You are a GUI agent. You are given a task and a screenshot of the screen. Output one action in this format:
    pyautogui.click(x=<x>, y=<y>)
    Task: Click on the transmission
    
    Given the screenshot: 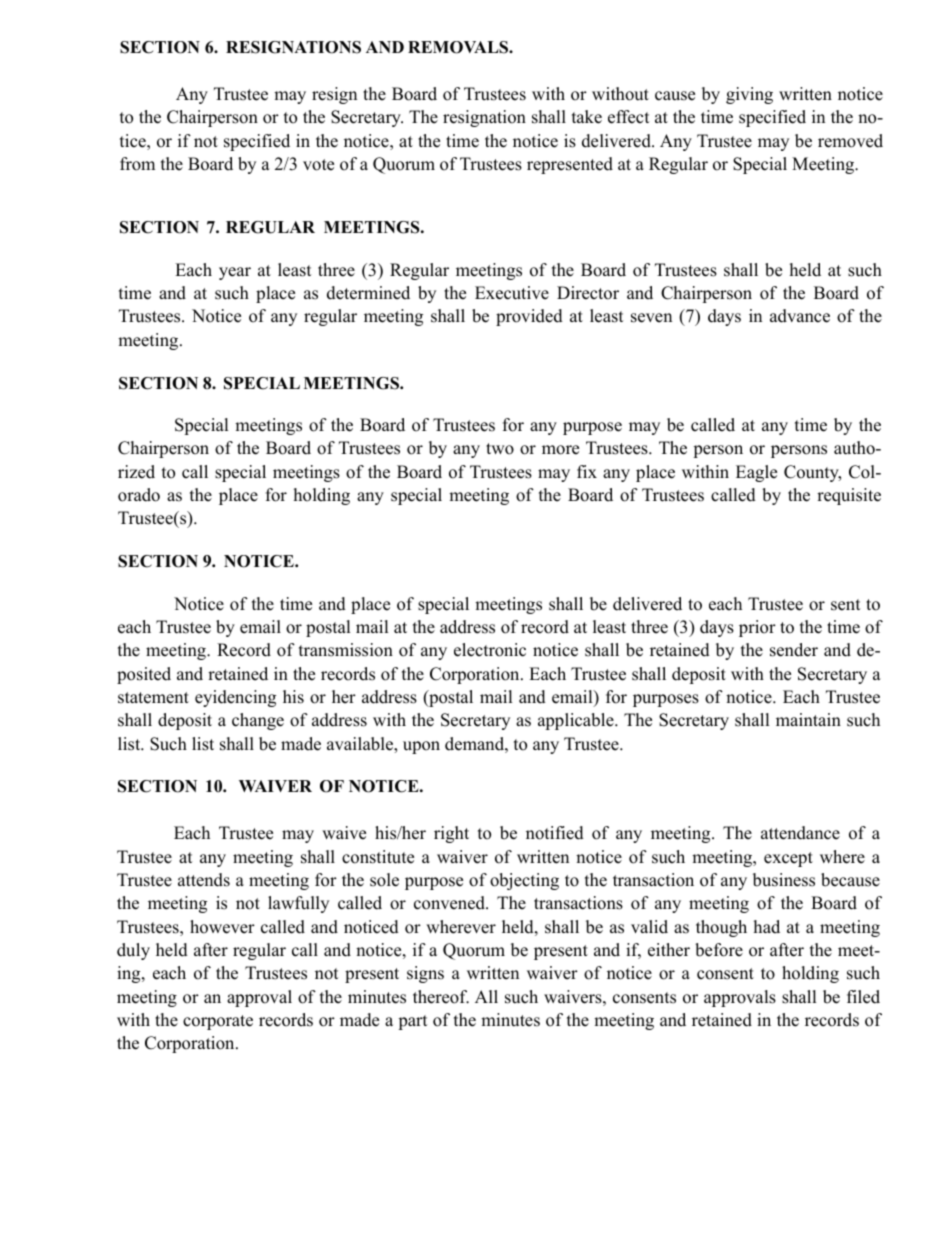 What is the action you would take?
    pyautogui.click(x=346, y=650)
